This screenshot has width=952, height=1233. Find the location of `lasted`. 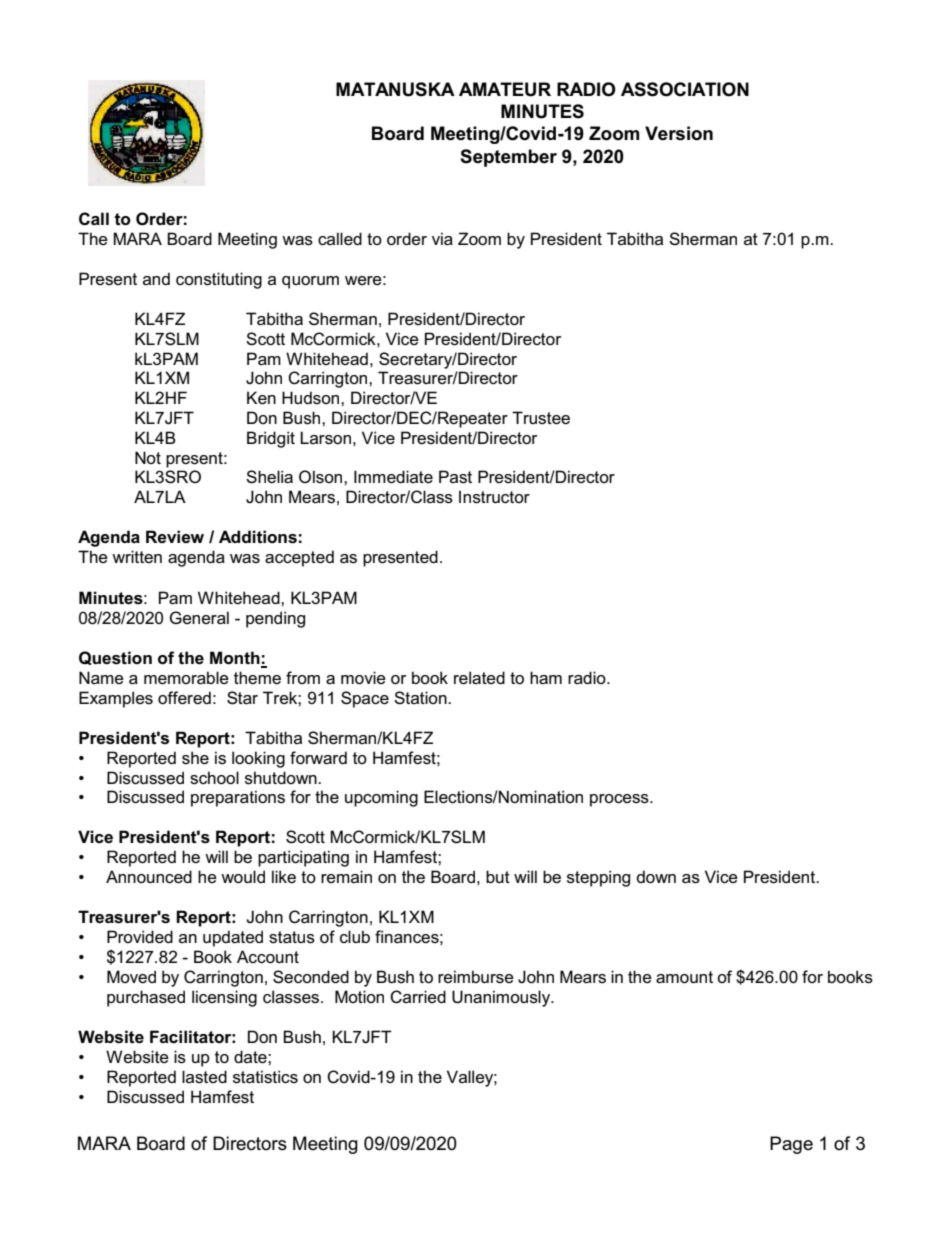

lasted is located at coordinates (204, 1077).
